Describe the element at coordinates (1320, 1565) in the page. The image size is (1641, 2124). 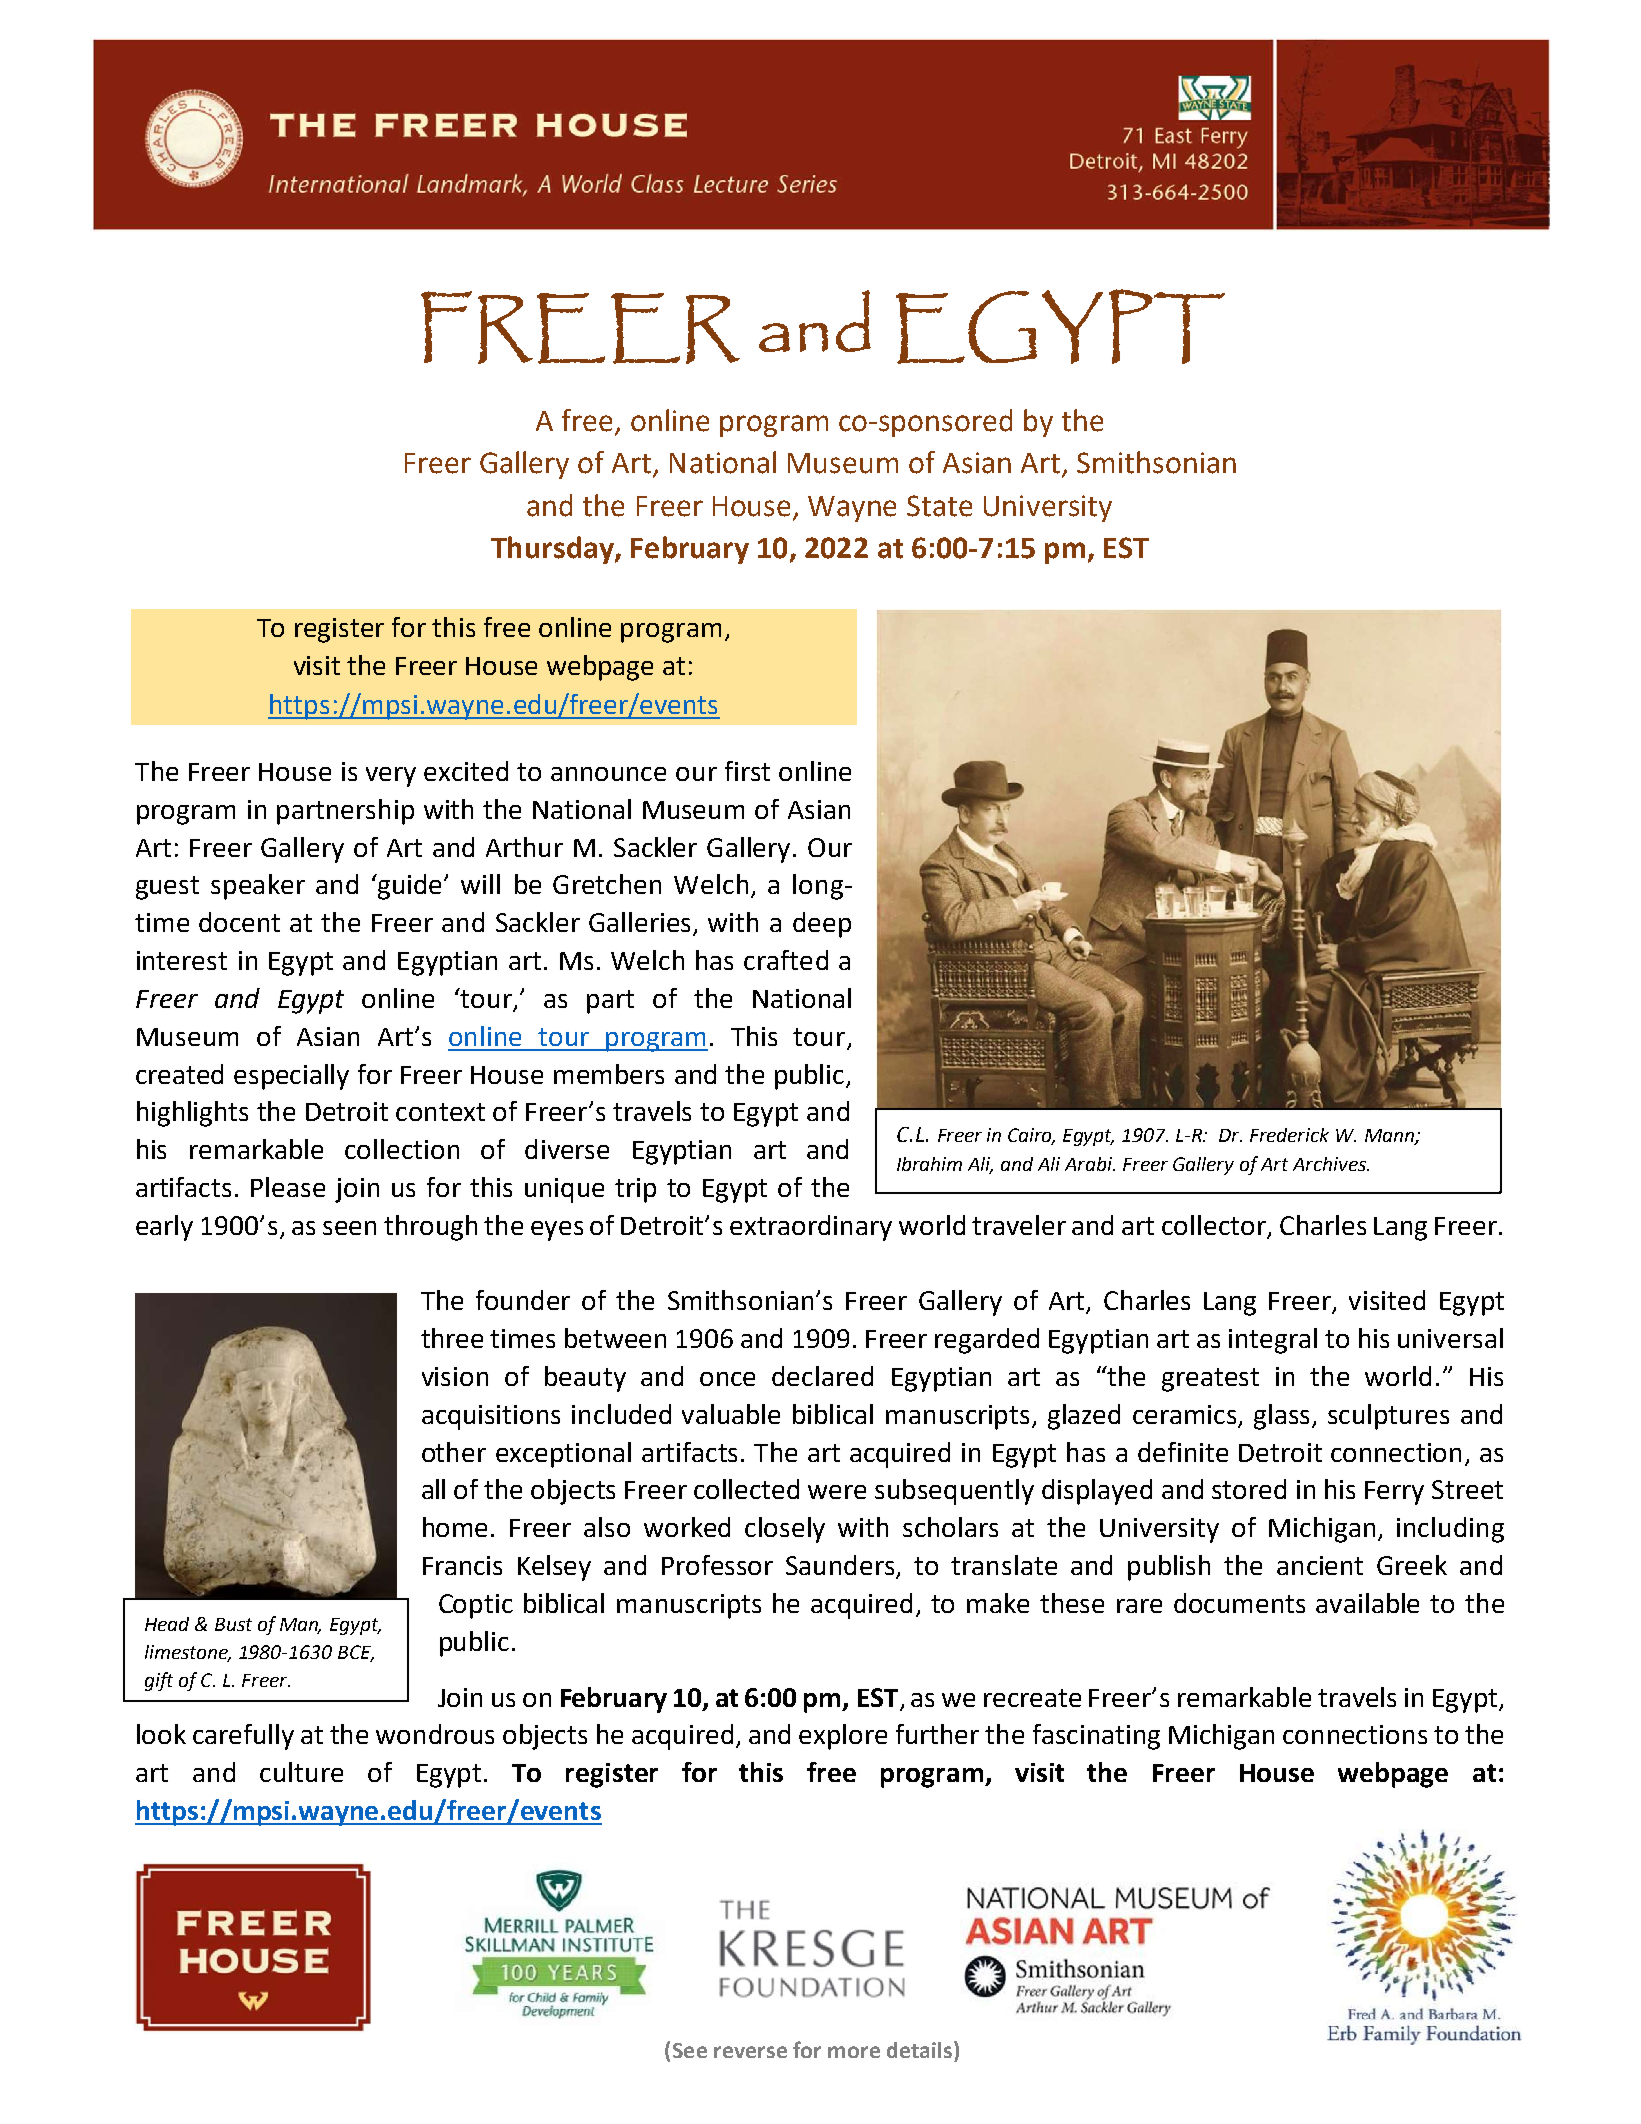
I see `ancient` at that location.
